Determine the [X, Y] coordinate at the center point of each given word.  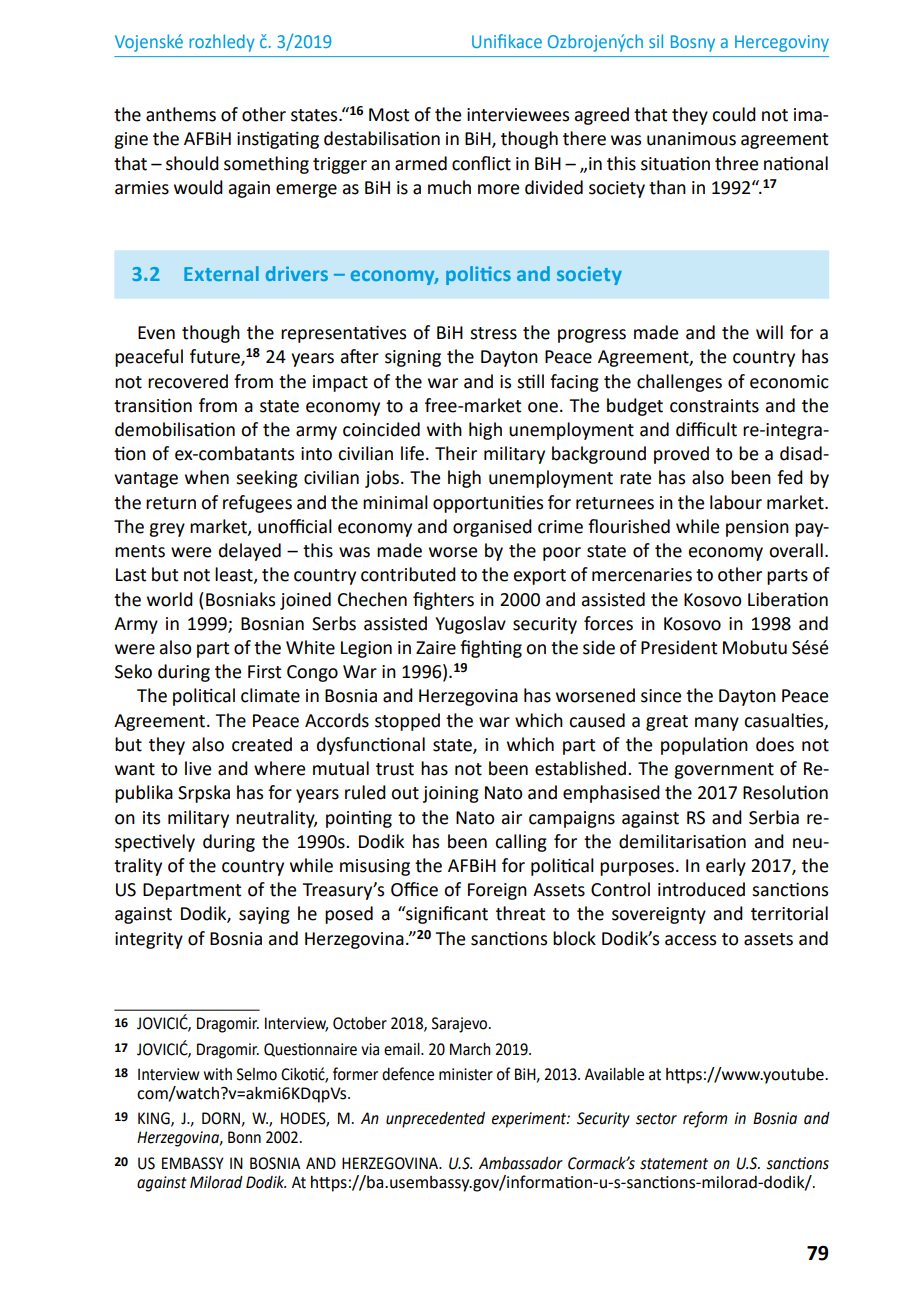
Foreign [497, 891]
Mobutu [755, 647]
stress [493, 333]
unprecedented [435, 1120]
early [726, 867]
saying [264, 915]
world [170, 599]
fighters [443, 601]
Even [156, 333]
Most [389, 115]
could [734, 114]
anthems [181, 114]
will [769, 332]
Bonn [244, 1137]
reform [705, 1119]
